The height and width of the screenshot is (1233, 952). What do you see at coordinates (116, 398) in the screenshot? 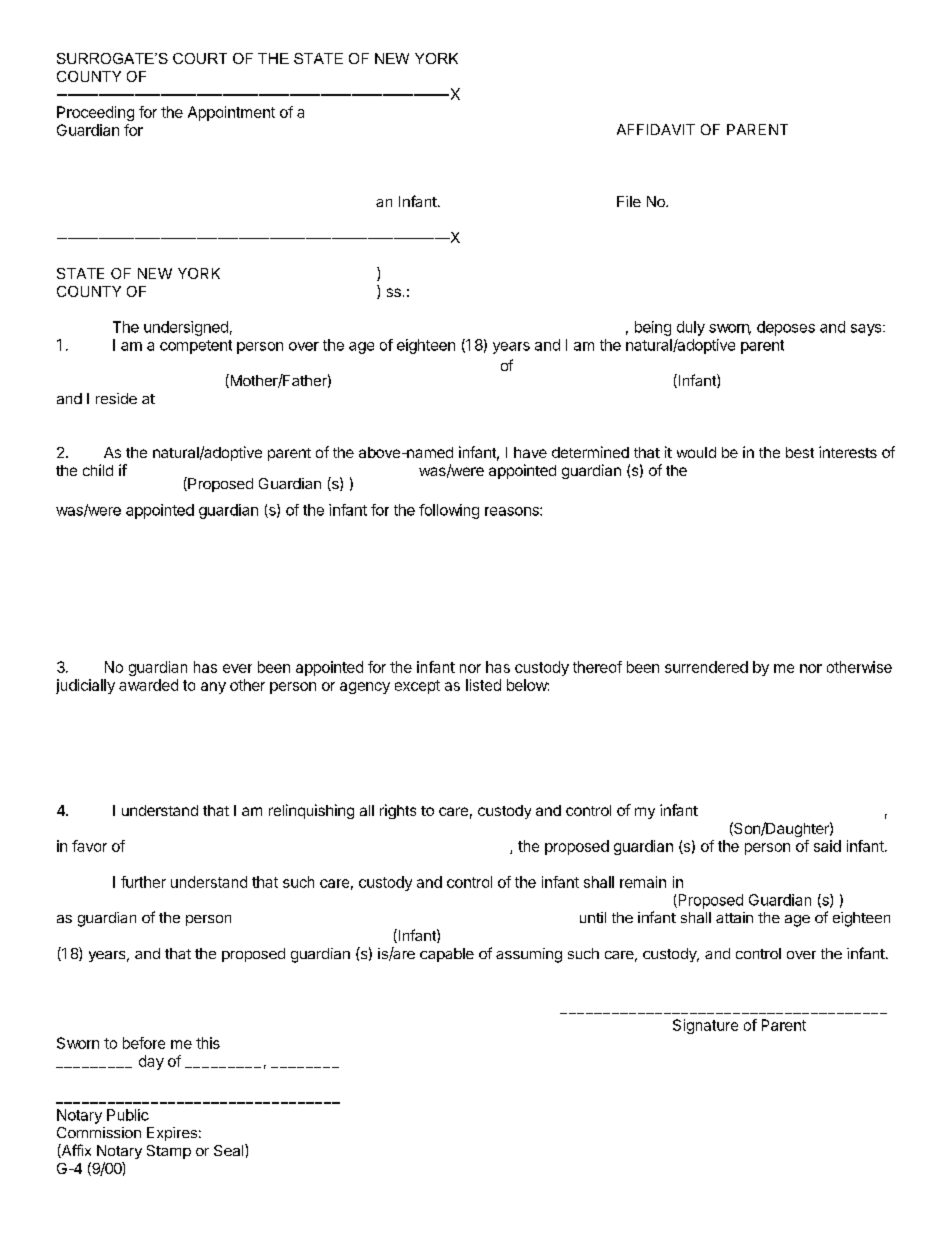
I see `reside` at bounding box center [116, 398].
